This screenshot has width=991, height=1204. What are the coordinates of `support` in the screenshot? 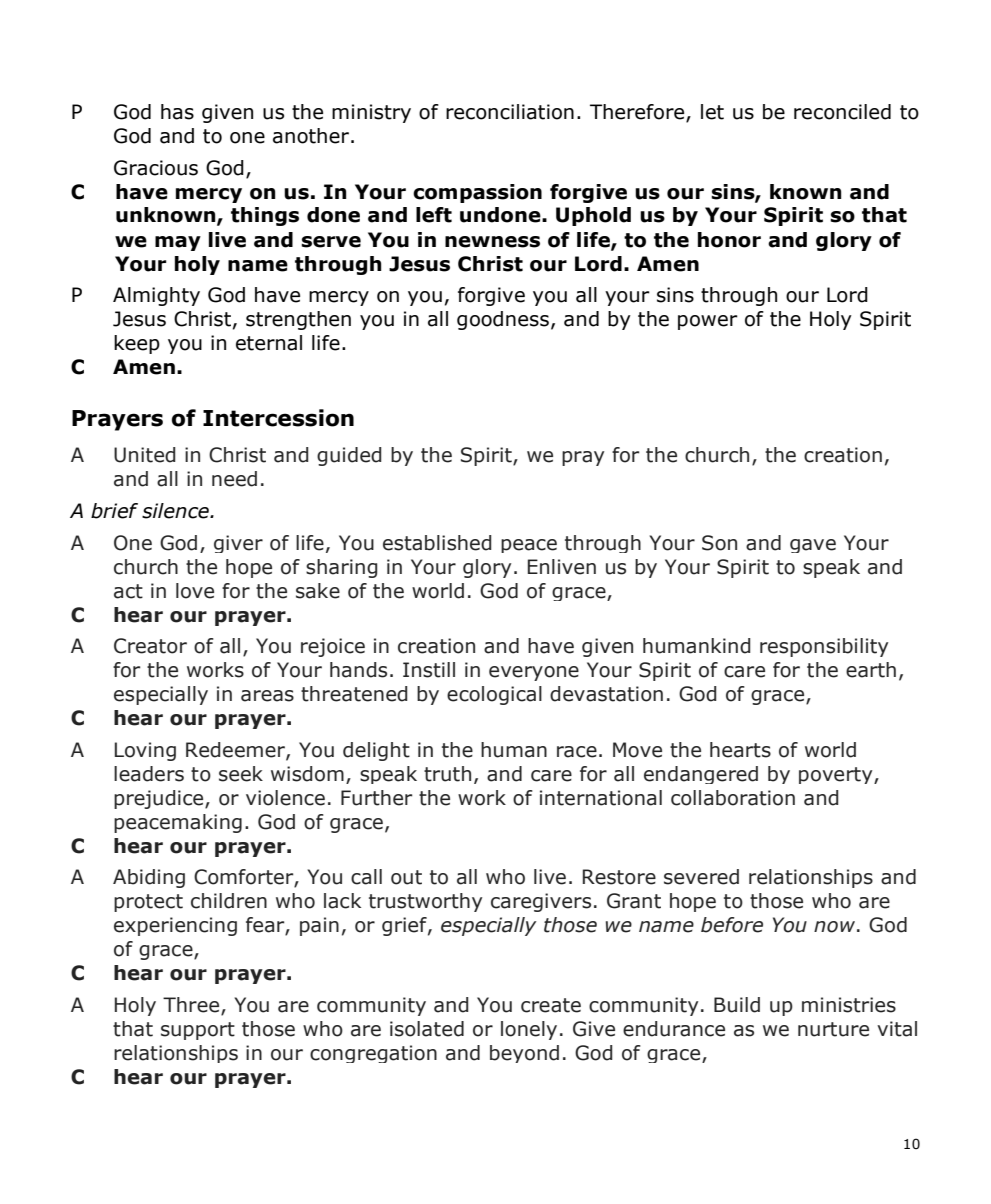 It's located at (198, 1031).
